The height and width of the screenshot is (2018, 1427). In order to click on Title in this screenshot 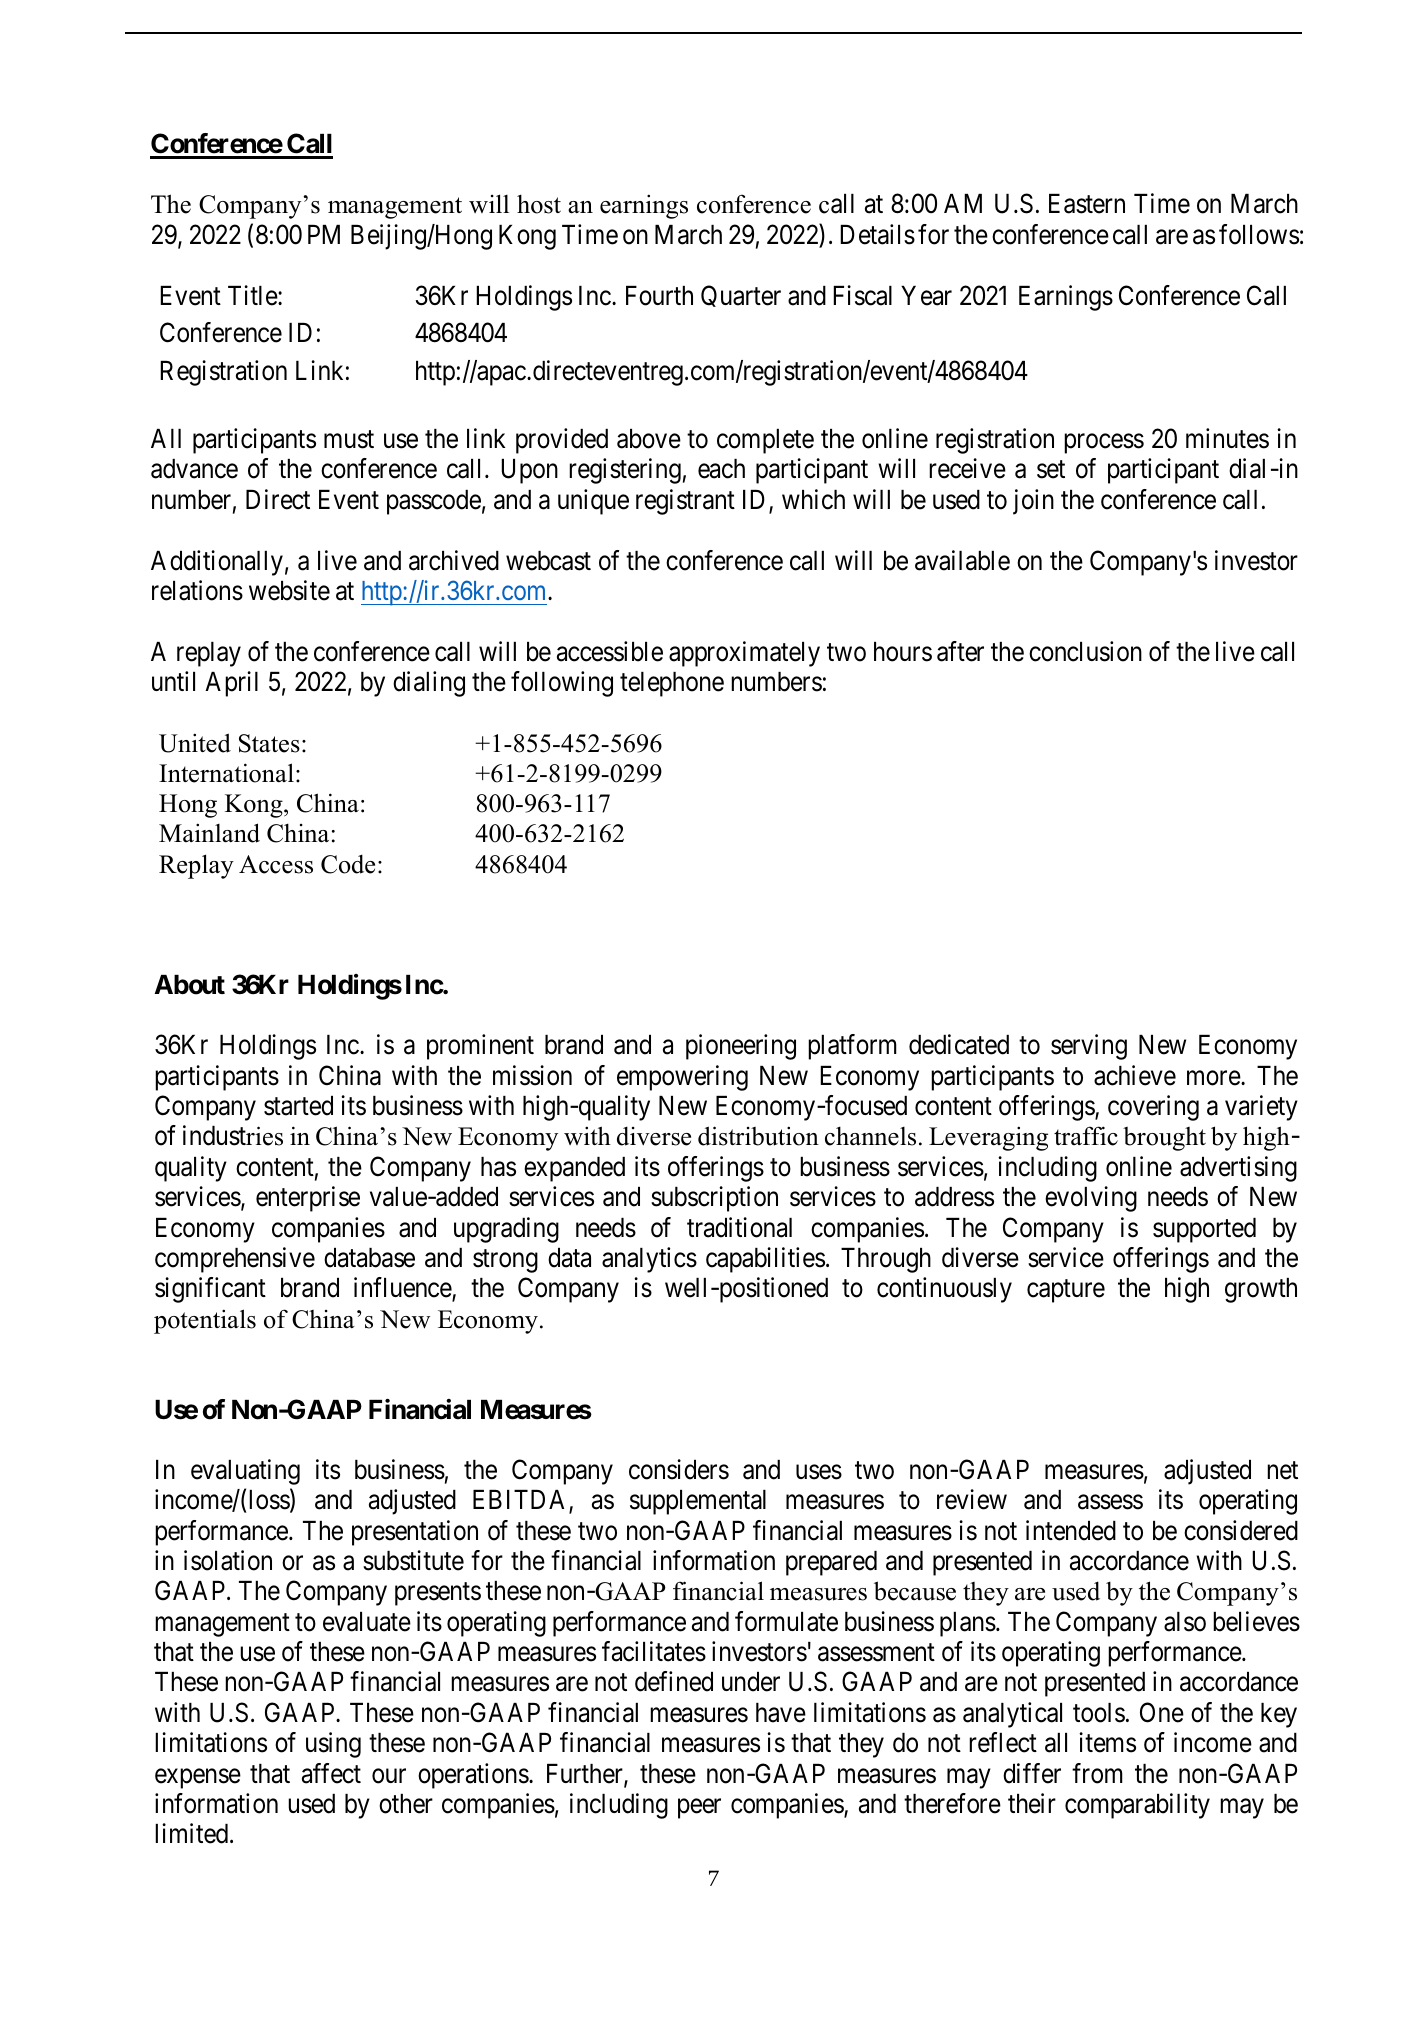, I will do `click(253, 295)`.
